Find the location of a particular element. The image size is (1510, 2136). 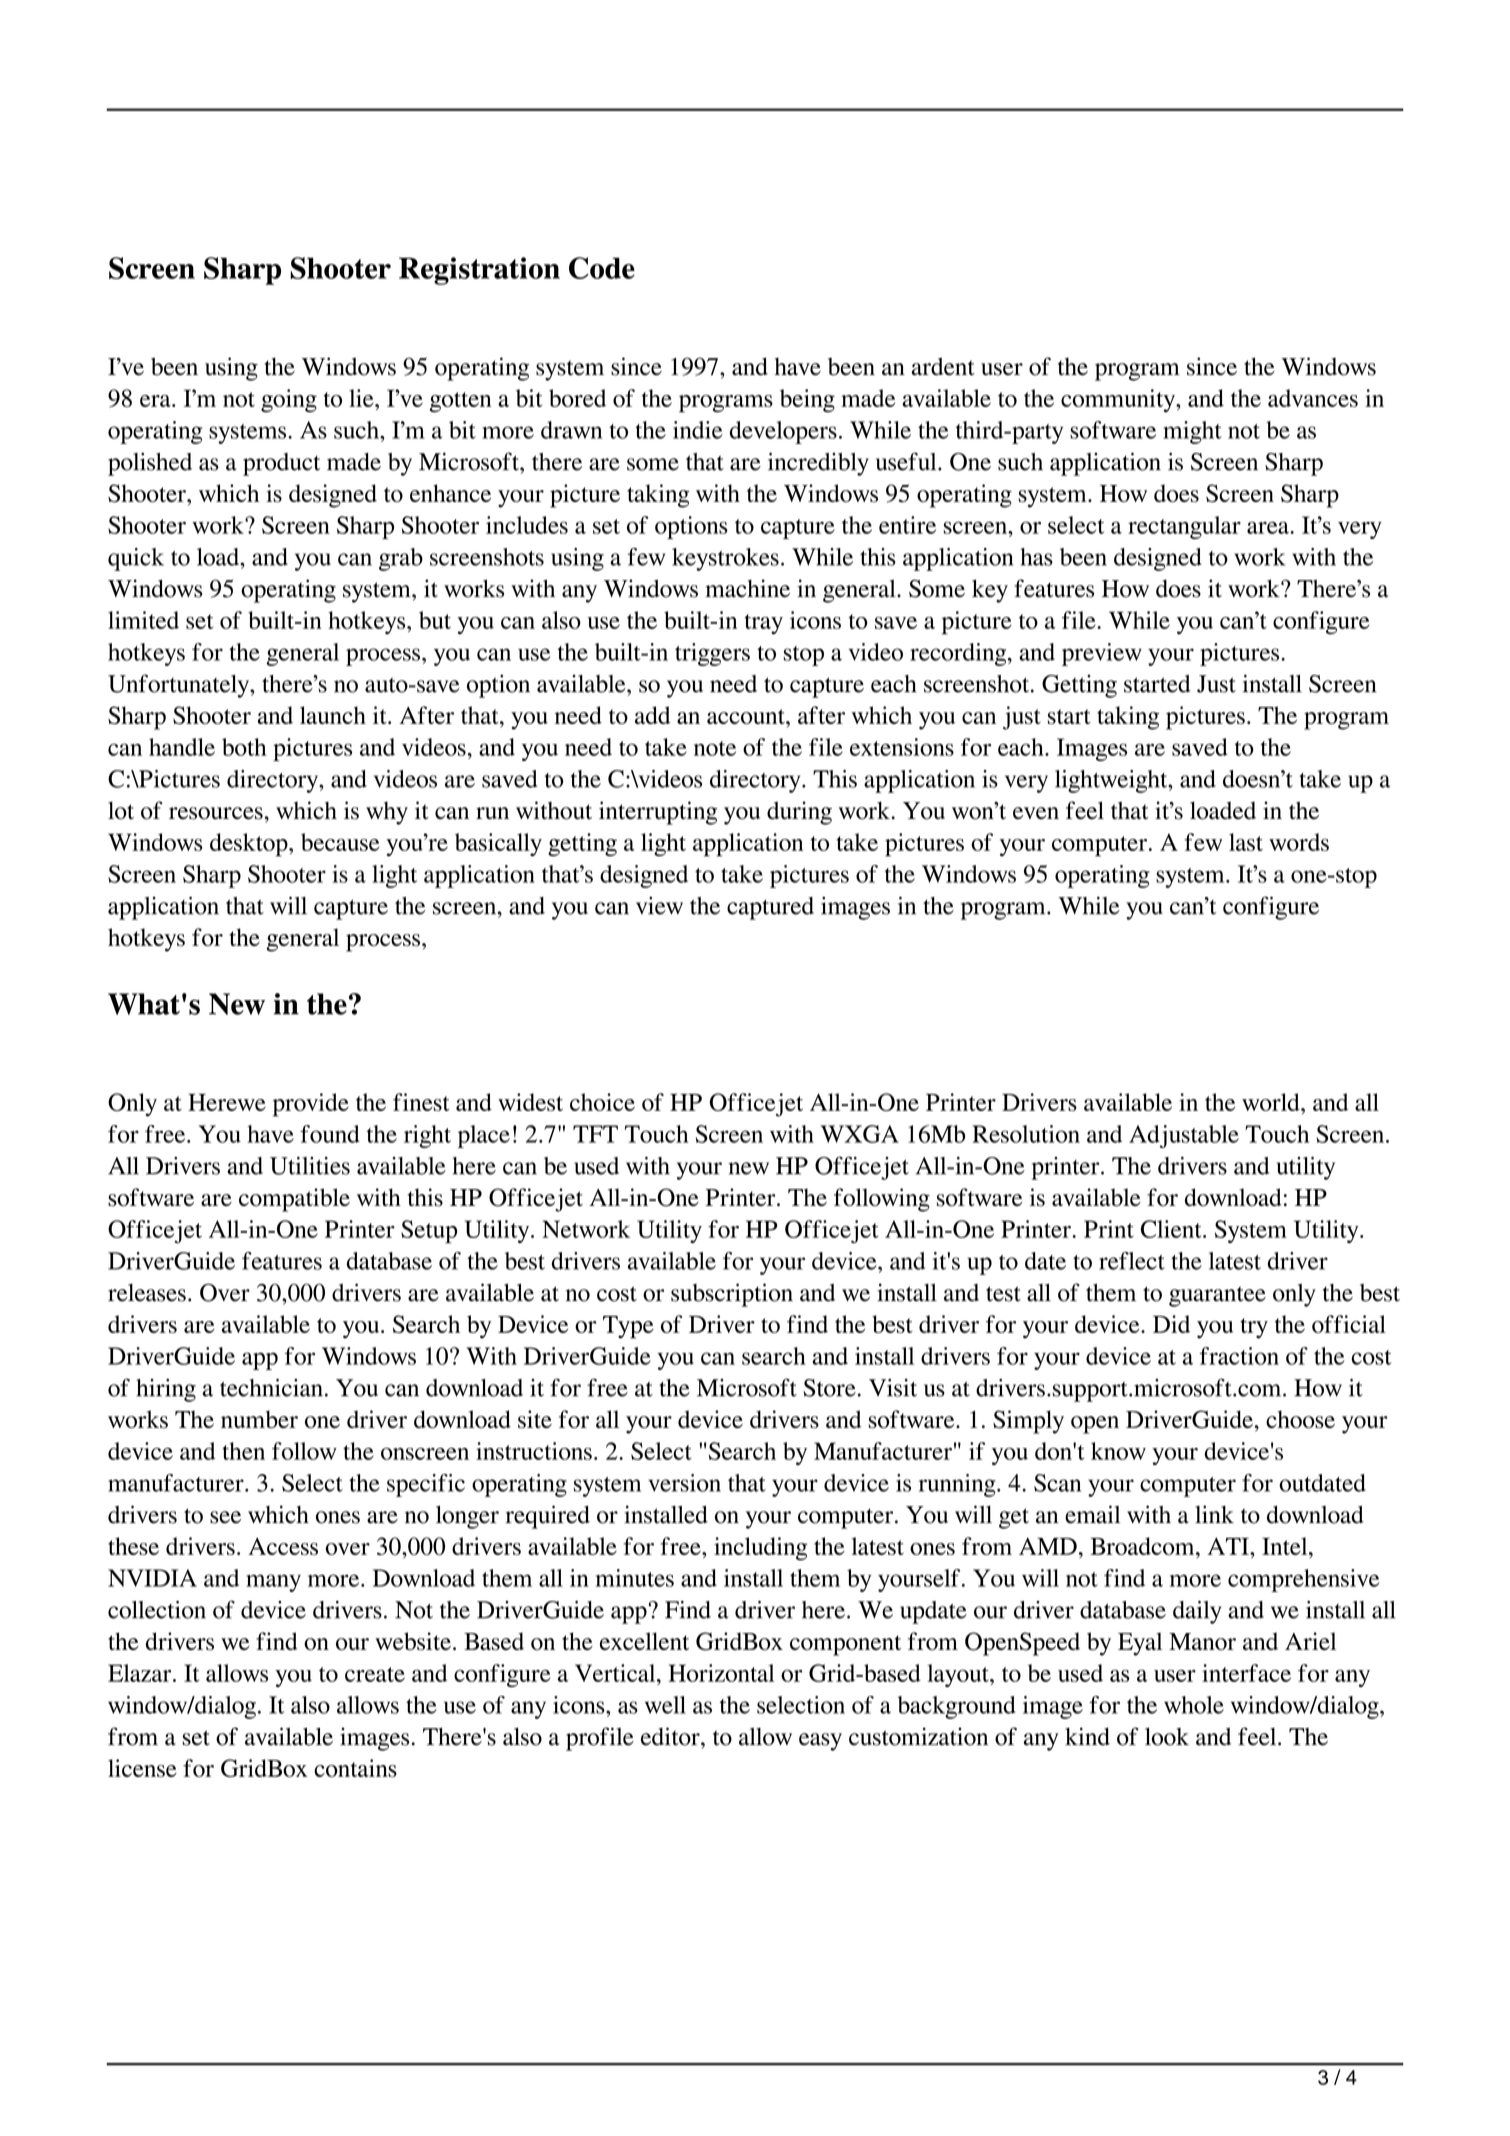

Code is located at coordinates (602, 268).
